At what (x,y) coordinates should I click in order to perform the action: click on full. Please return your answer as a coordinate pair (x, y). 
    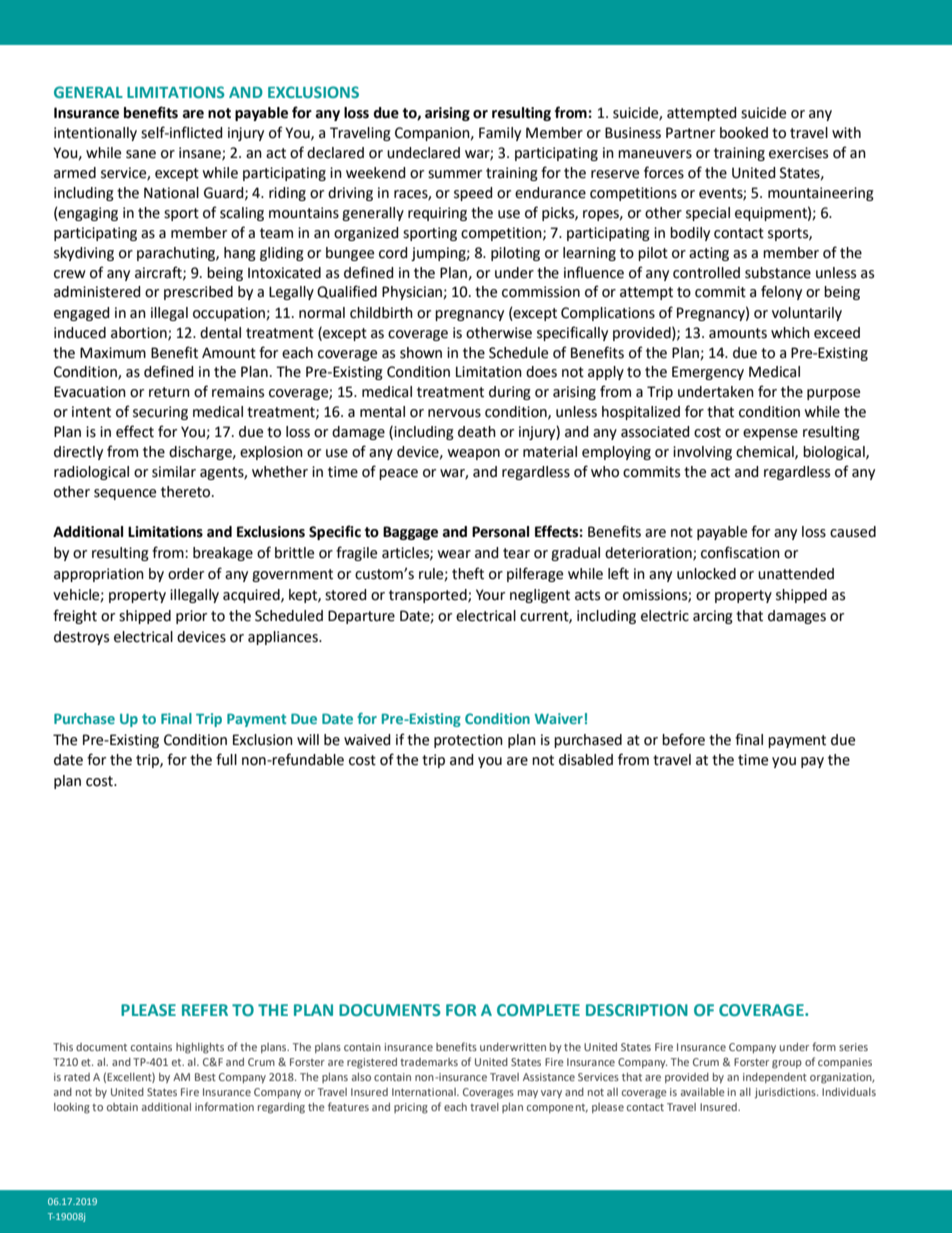
    Looking at the image, I should click on (226, 759).
